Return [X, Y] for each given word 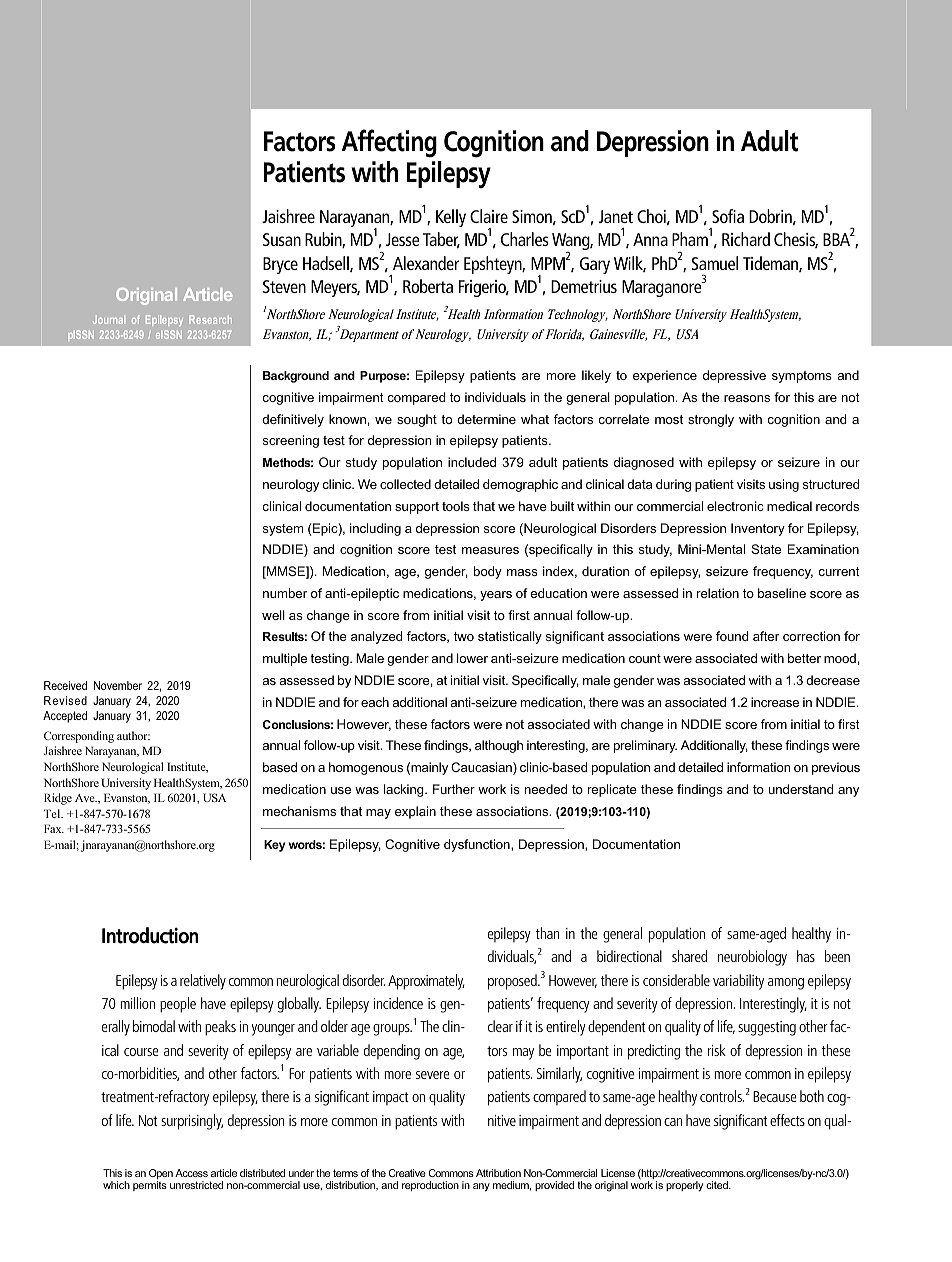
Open [161, 1175]
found [732, 636]
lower [472, 658]
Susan [282, 239]
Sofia [728, 216]
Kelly [451, 218]
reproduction [430, 1186]
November [118, 685]
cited [718, 1185]
